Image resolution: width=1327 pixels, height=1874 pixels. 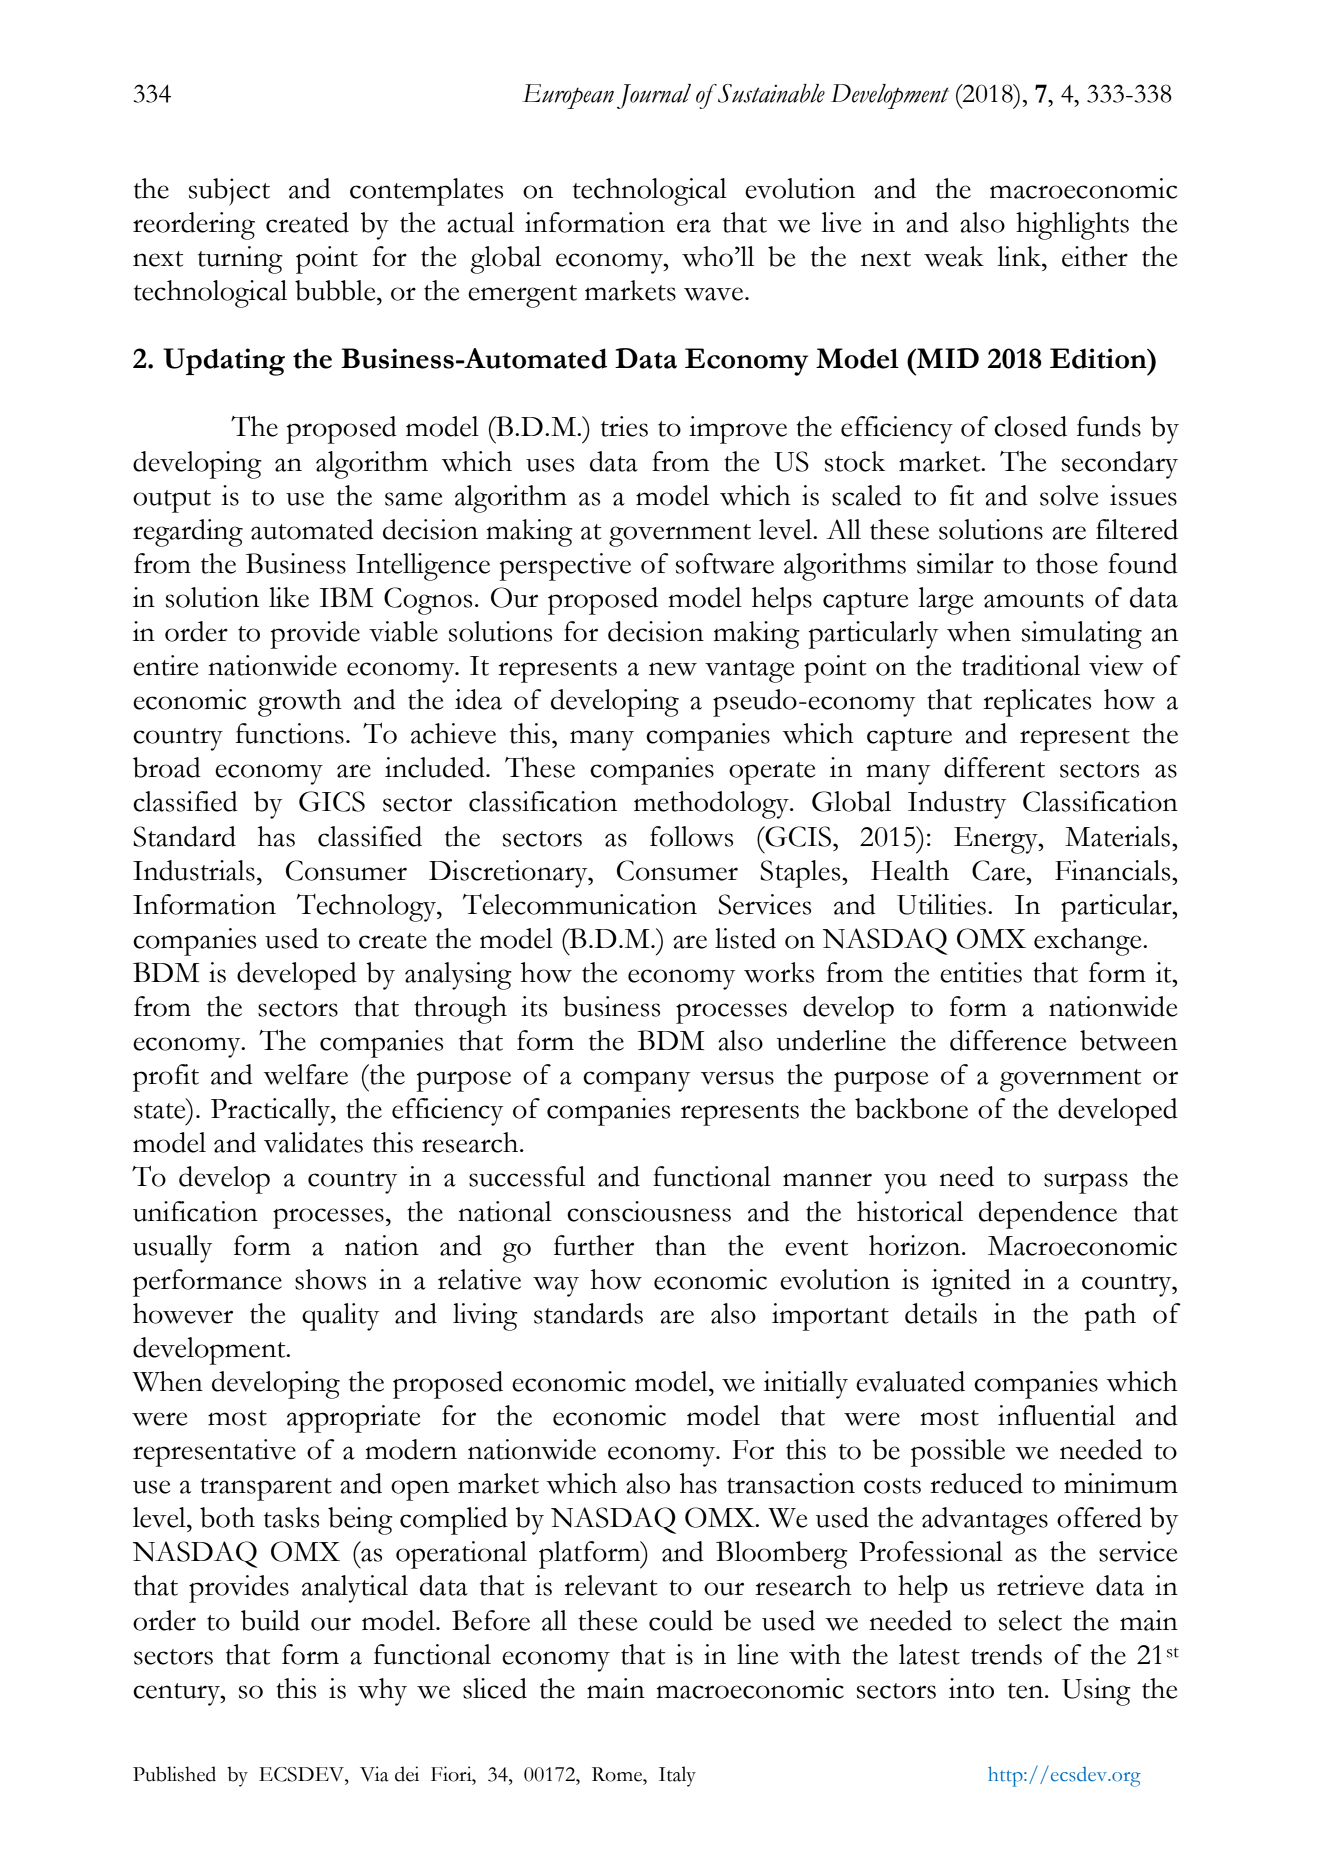 What do you see at coordinates (1072, 226) in the screenshot?
I see `highlights` at bounding box center [1072, 226].
